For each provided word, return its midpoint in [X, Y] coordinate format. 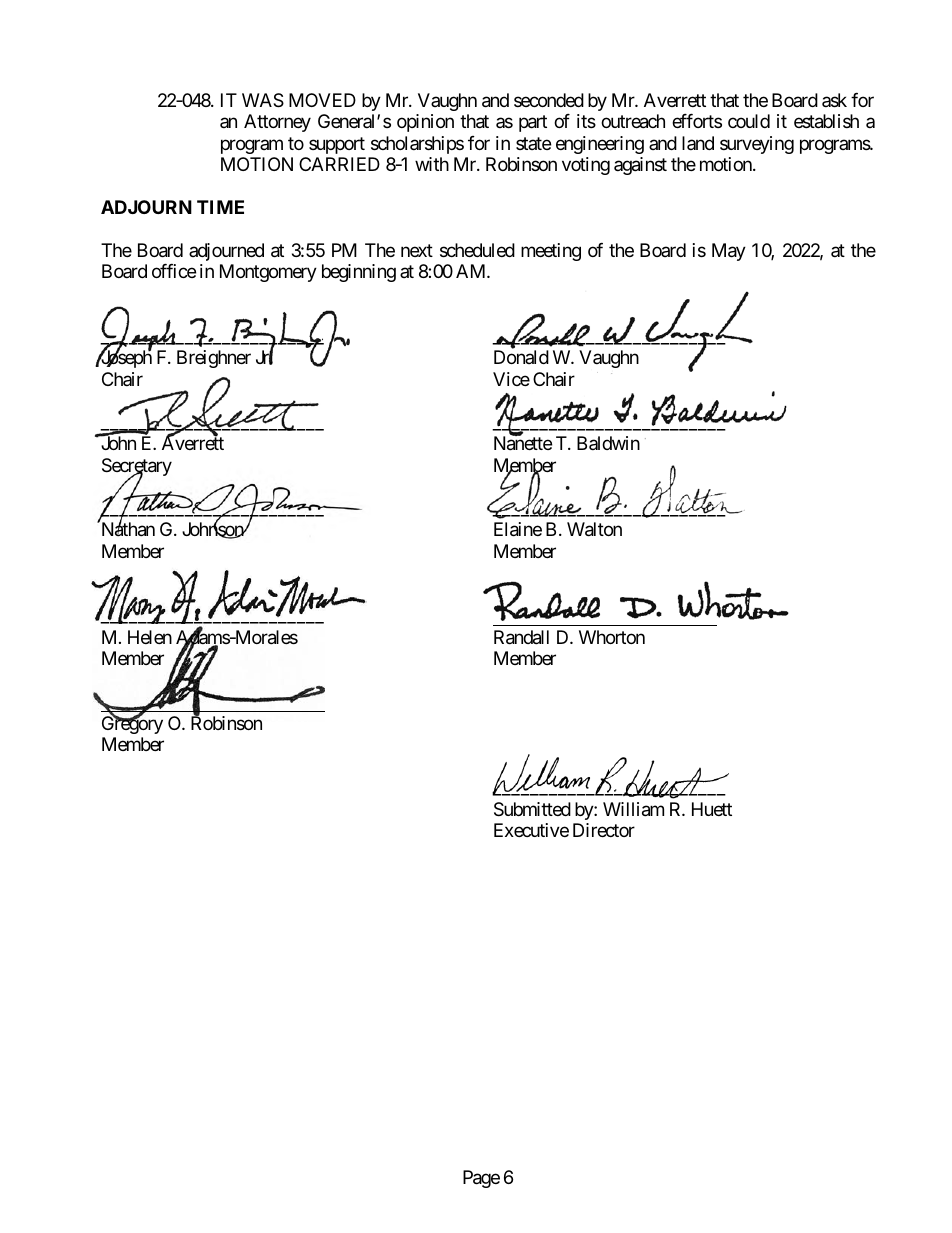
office [174, 271]
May [729, 252]
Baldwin [608, 443]
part [533, 123]
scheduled [477, 250]
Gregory [132, 724]
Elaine [518, 529]
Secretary [137, 468]
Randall [521, 637]
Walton [594, 529]
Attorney [277, 123]
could [749, 121]
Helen [150, 637]
